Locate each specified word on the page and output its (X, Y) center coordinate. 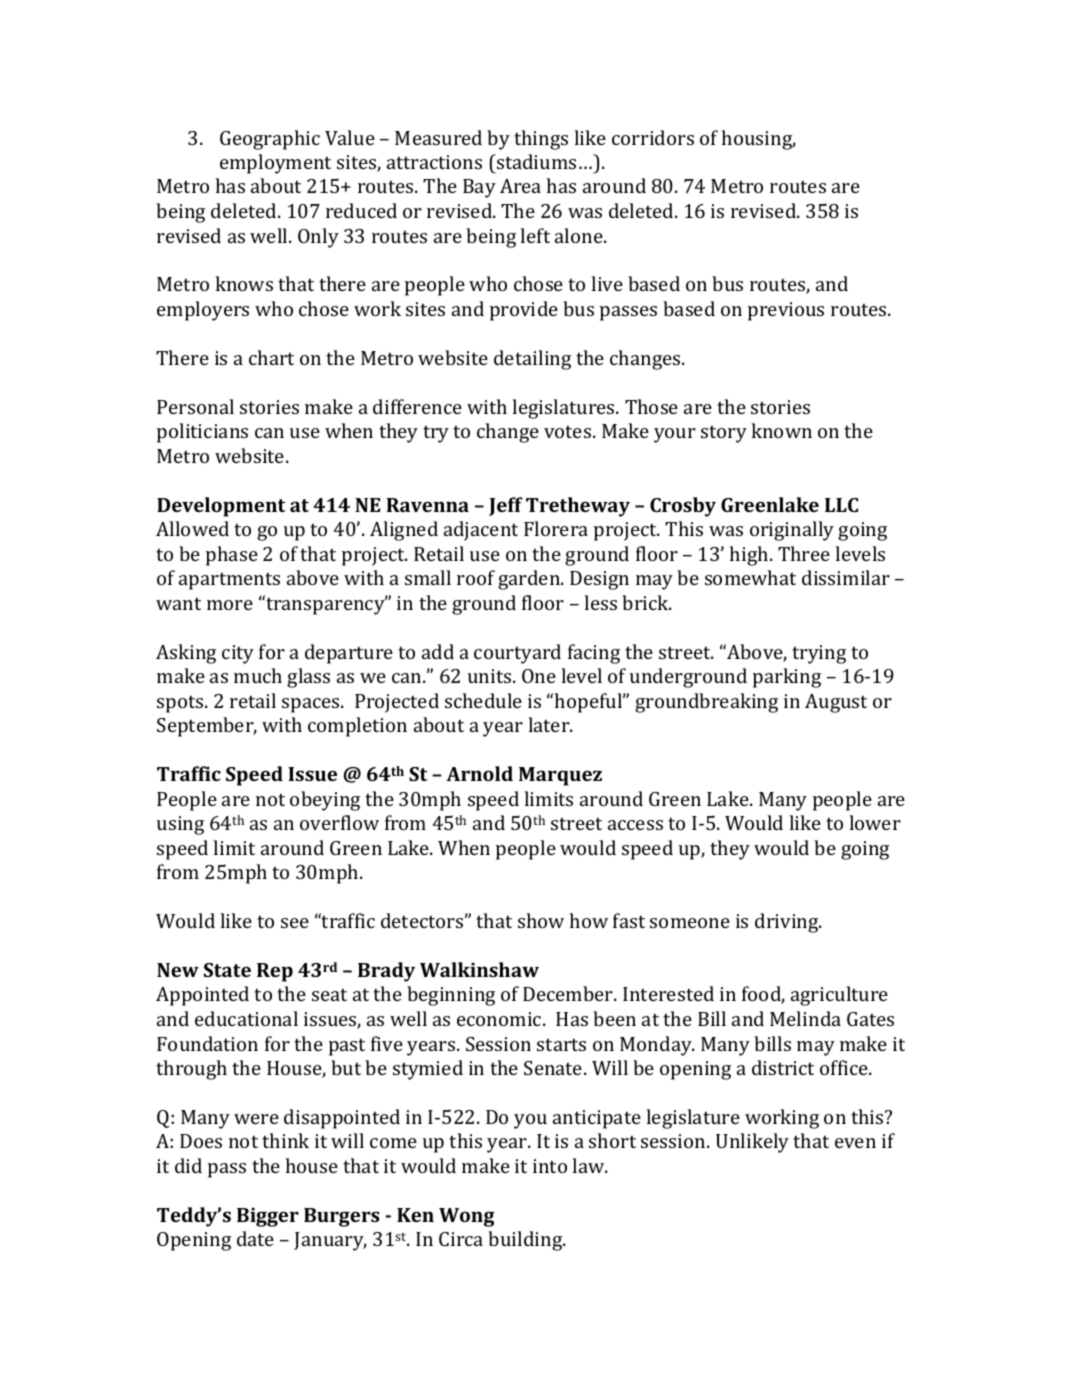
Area (520, 186)
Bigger (268, 1217)
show (541, 920)
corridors (653, 137)
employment (275, 164)
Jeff (506, 506)
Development (221, 507)
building (526, 1241)
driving (788, 923)
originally (792, 531)
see (295, 923)
